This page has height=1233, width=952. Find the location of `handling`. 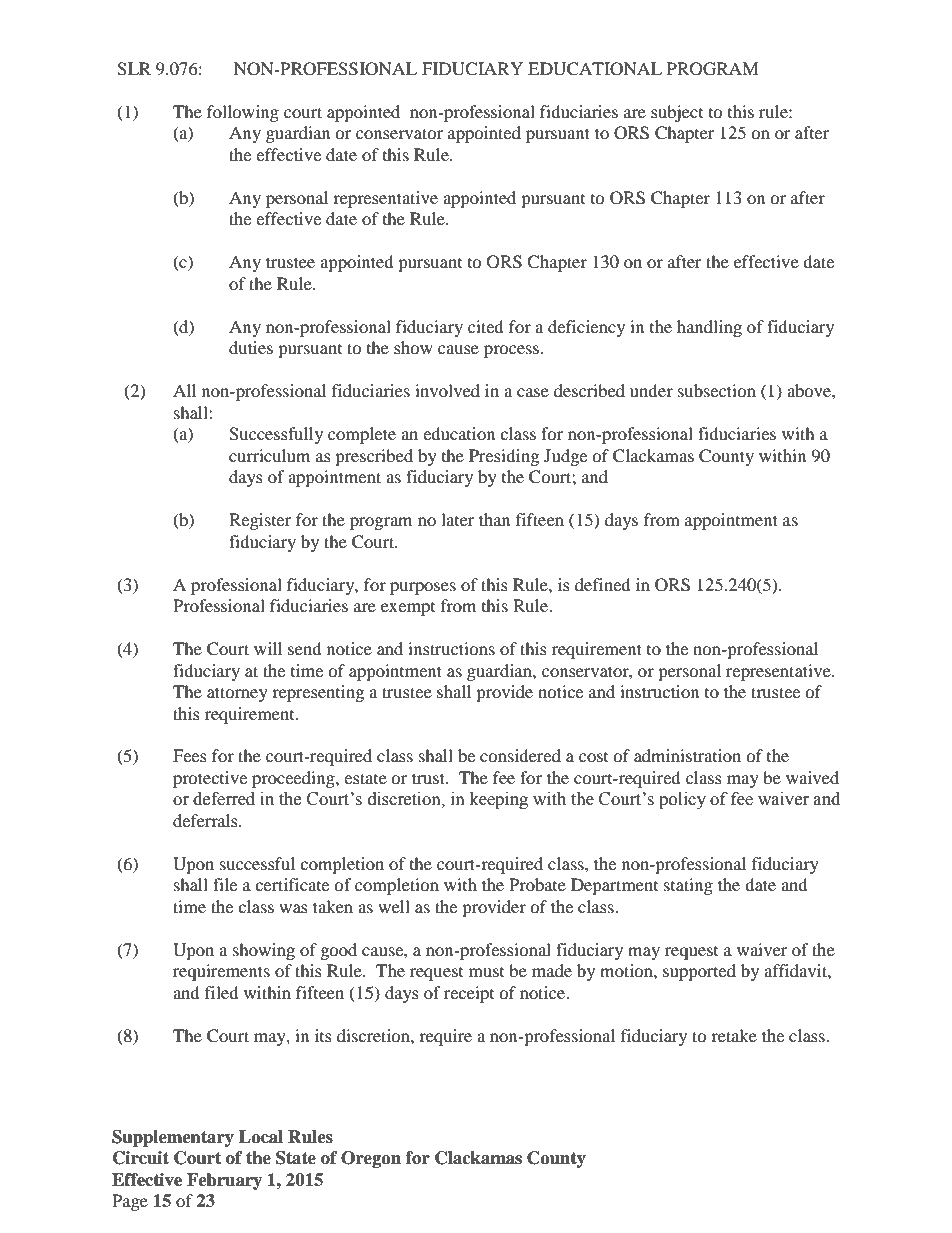

handling is located at coordinates (709, 328).
